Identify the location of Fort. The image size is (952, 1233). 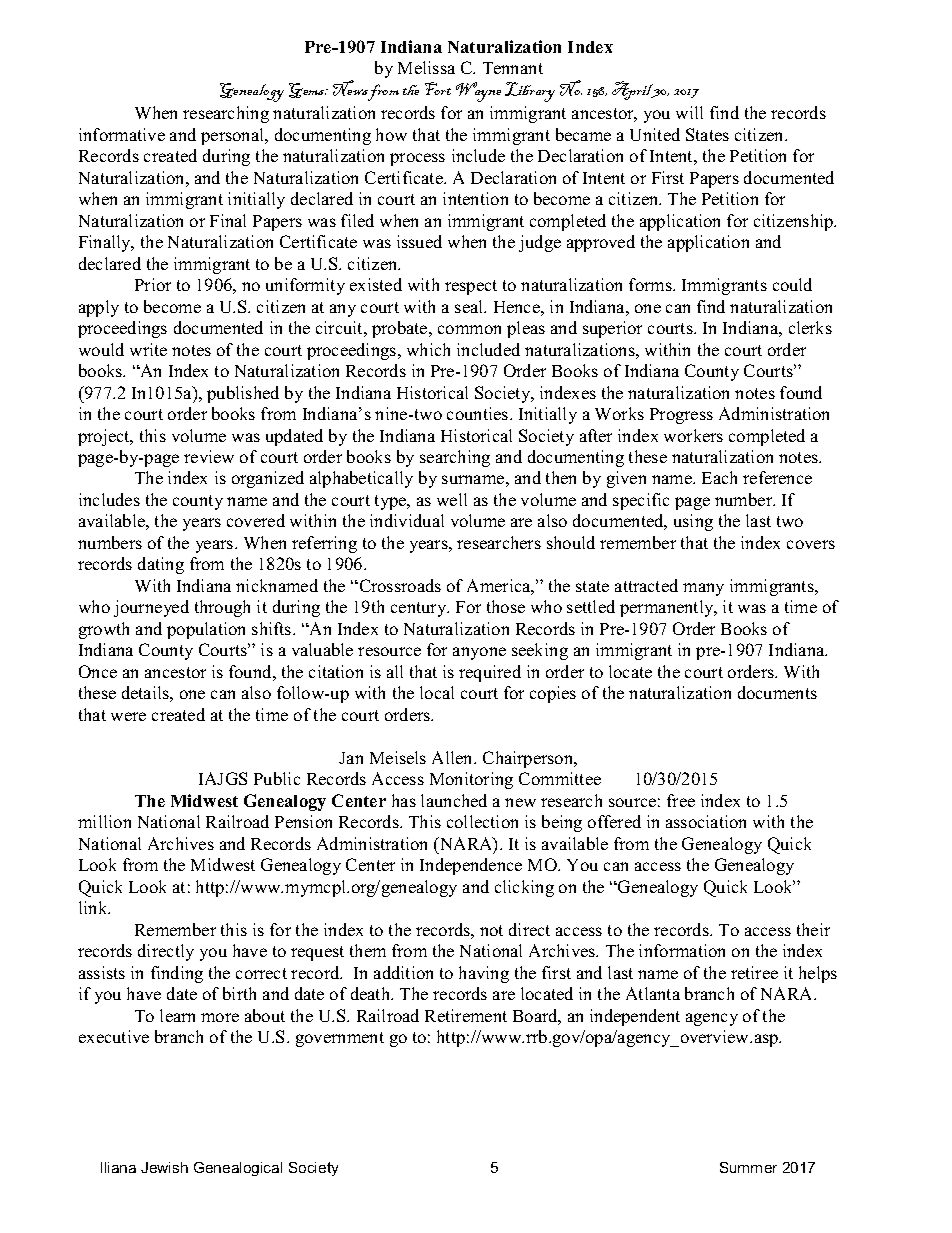
(438, 88).
